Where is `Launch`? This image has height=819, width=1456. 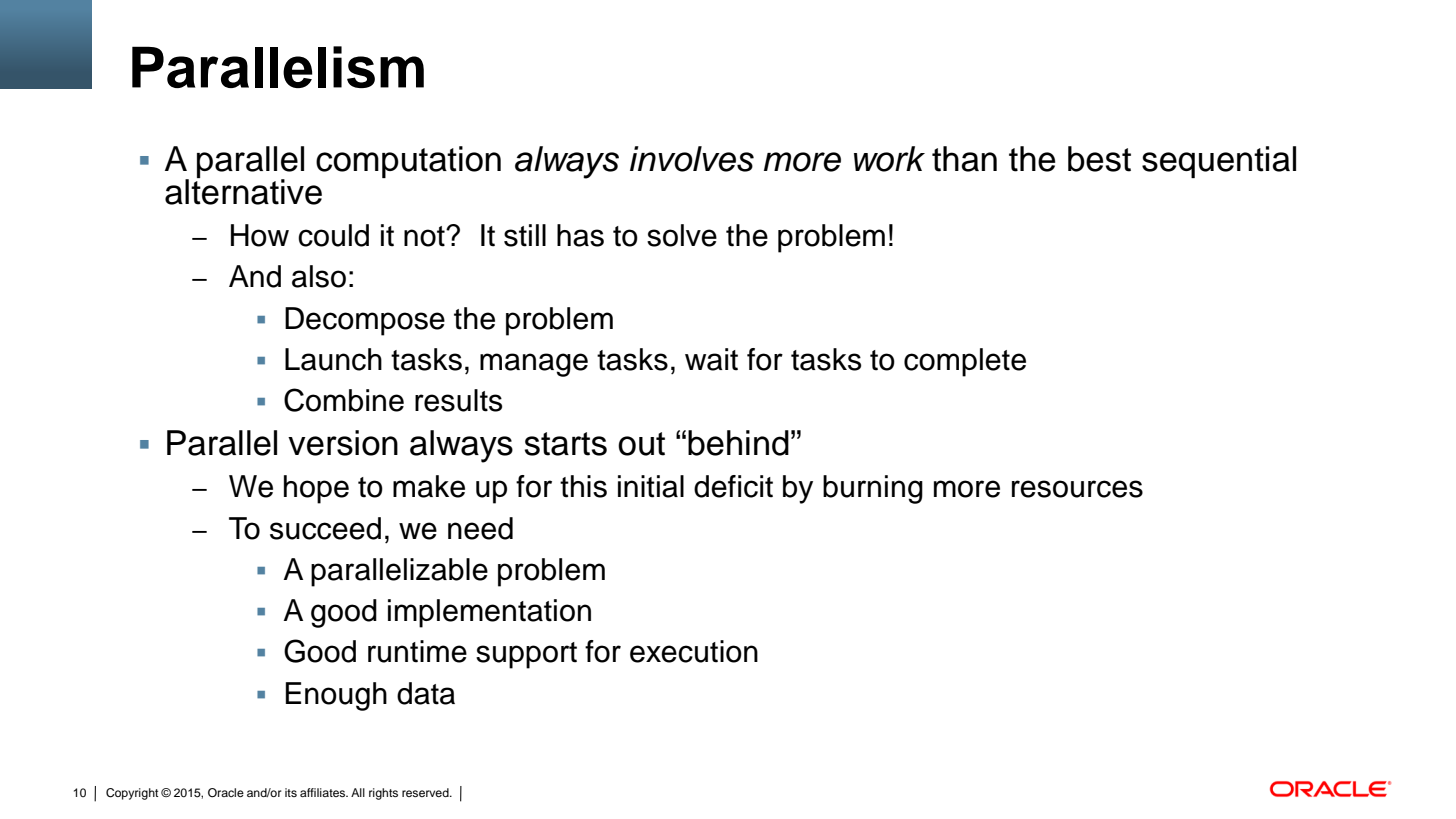
Launch is located at coordinates (333, 359).
